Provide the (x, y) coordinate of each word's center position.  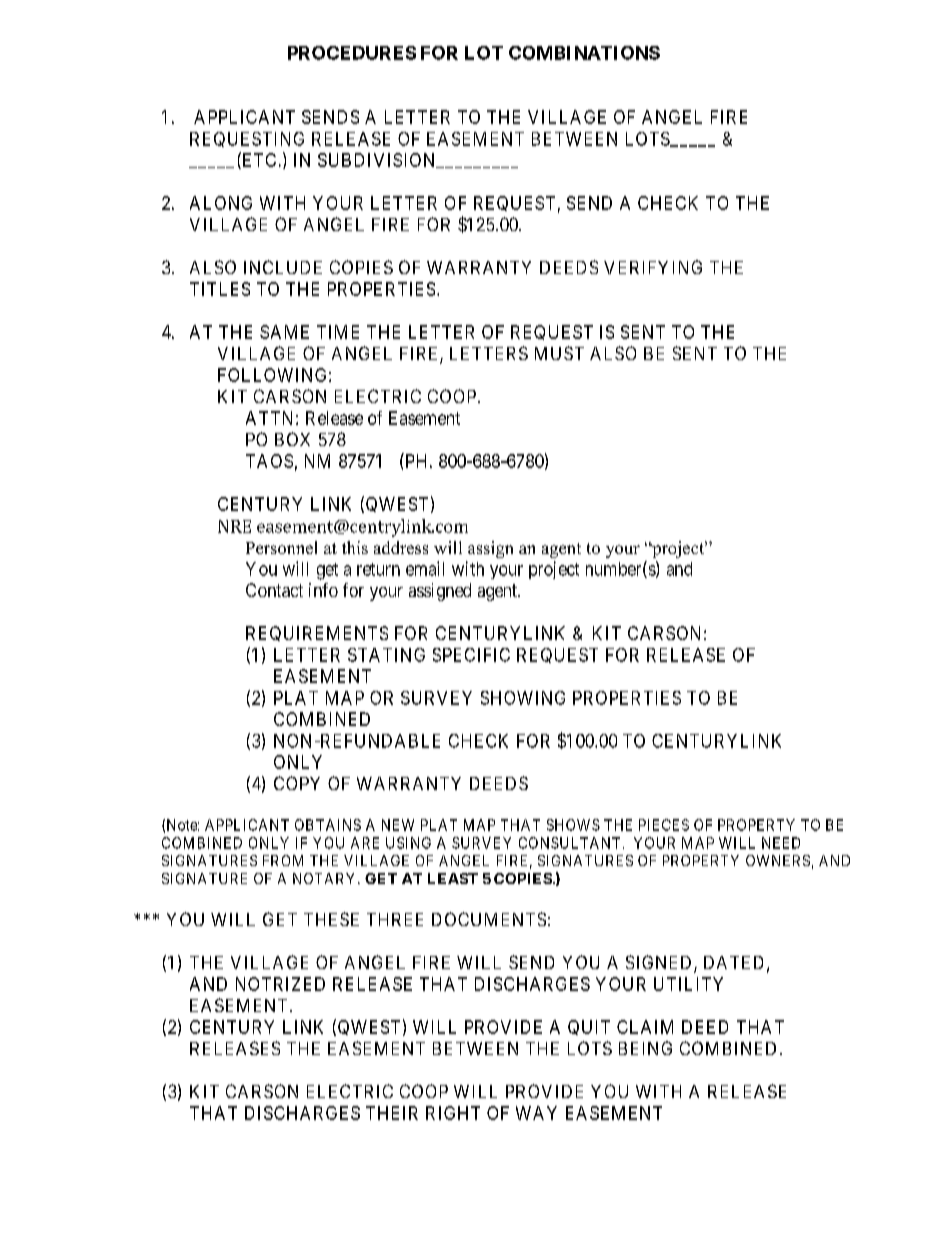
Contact (274, 590)
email (425, 568)
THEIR (392, 1113)
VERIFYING (653, 267)
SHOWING (523, 698)
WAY (536, 1113)
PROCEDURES (352, 53)
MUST (559, 353)
